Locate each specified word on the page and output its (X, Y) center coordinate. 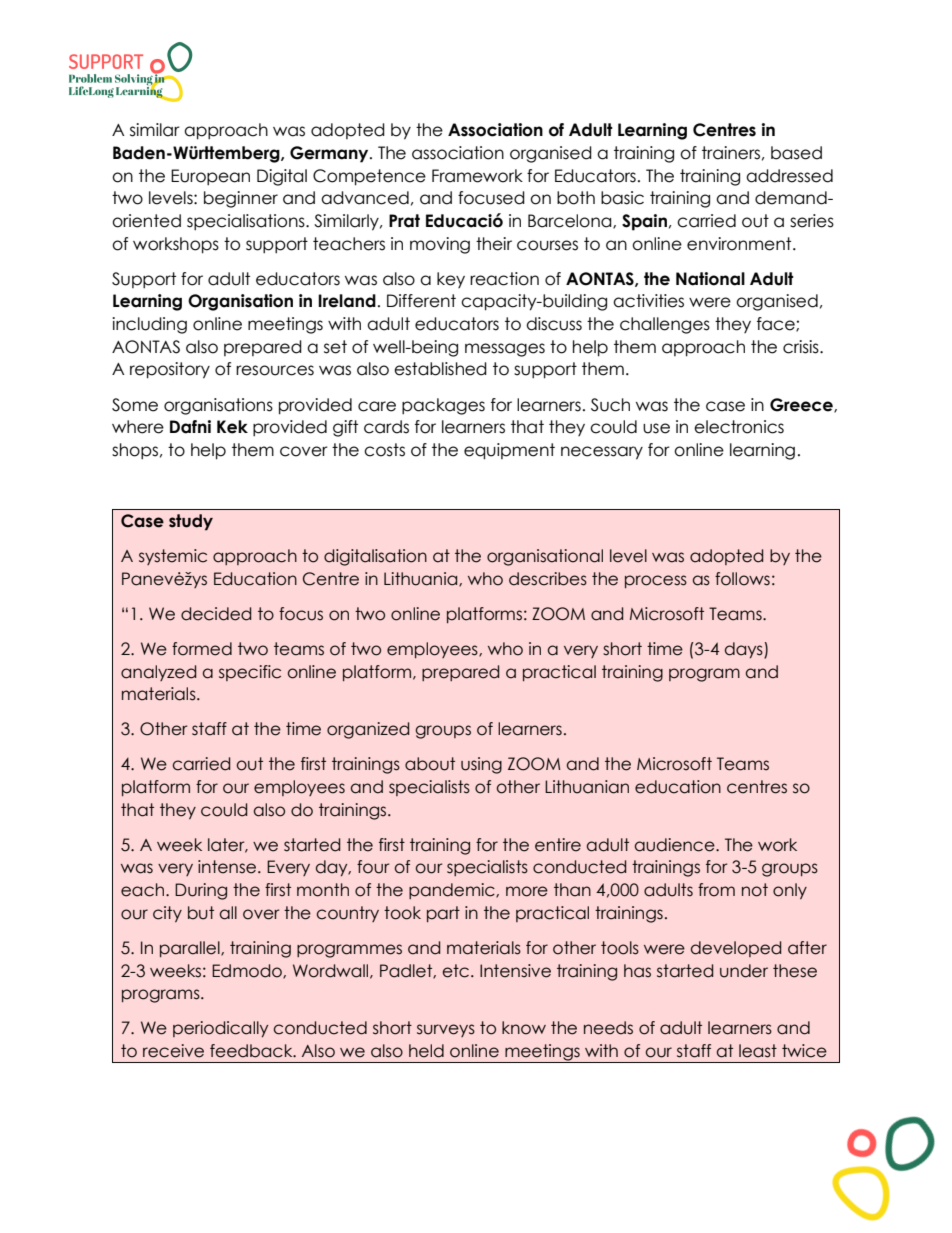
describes (548, 579)
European (210, 177)
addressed (789, 176)
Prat (404, 221)
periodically (220, 1029)
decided (216, 614)
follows (742, 579)
